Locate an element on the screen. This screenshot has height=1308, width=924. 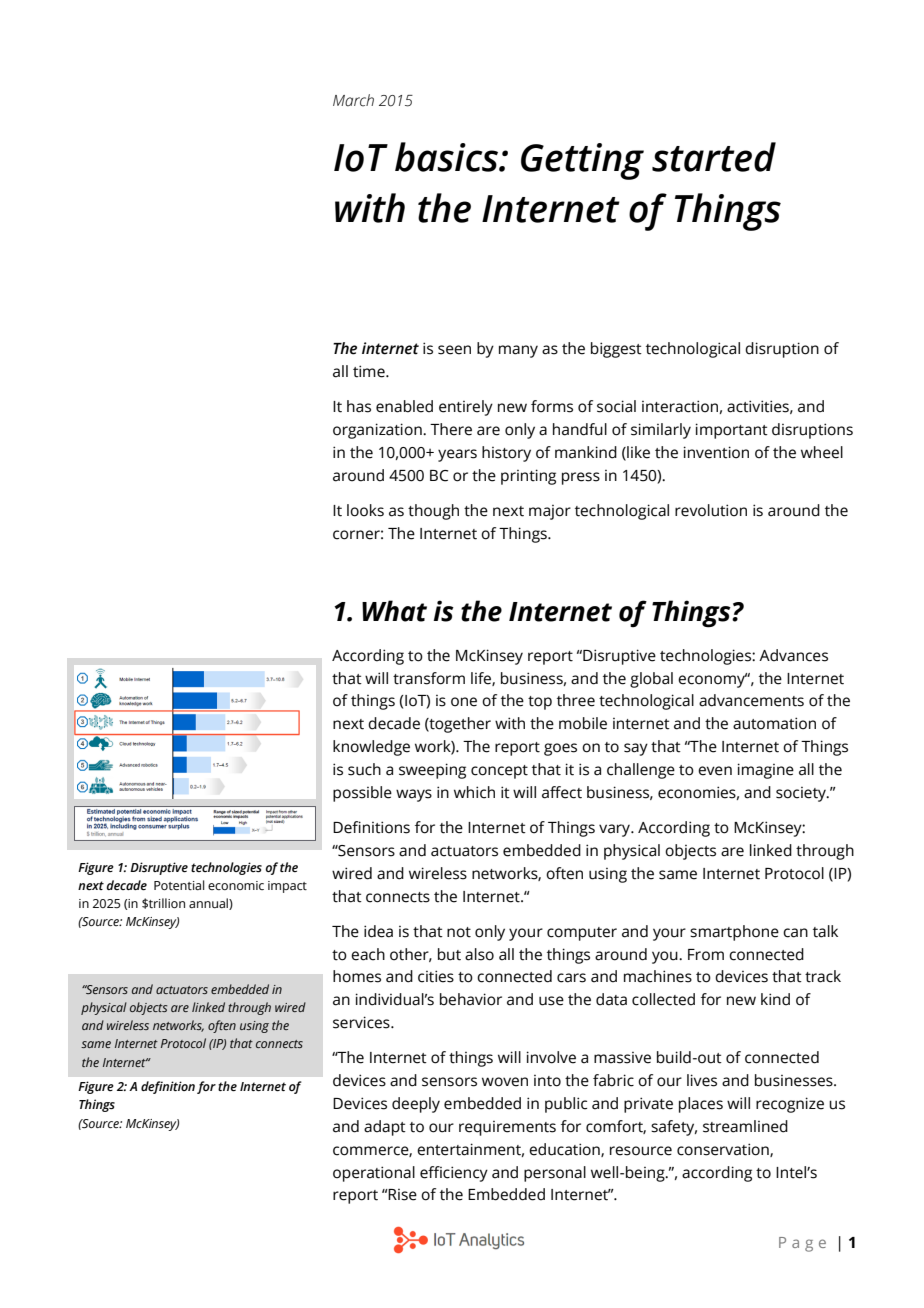
March is located at coordinates (353, 100).
